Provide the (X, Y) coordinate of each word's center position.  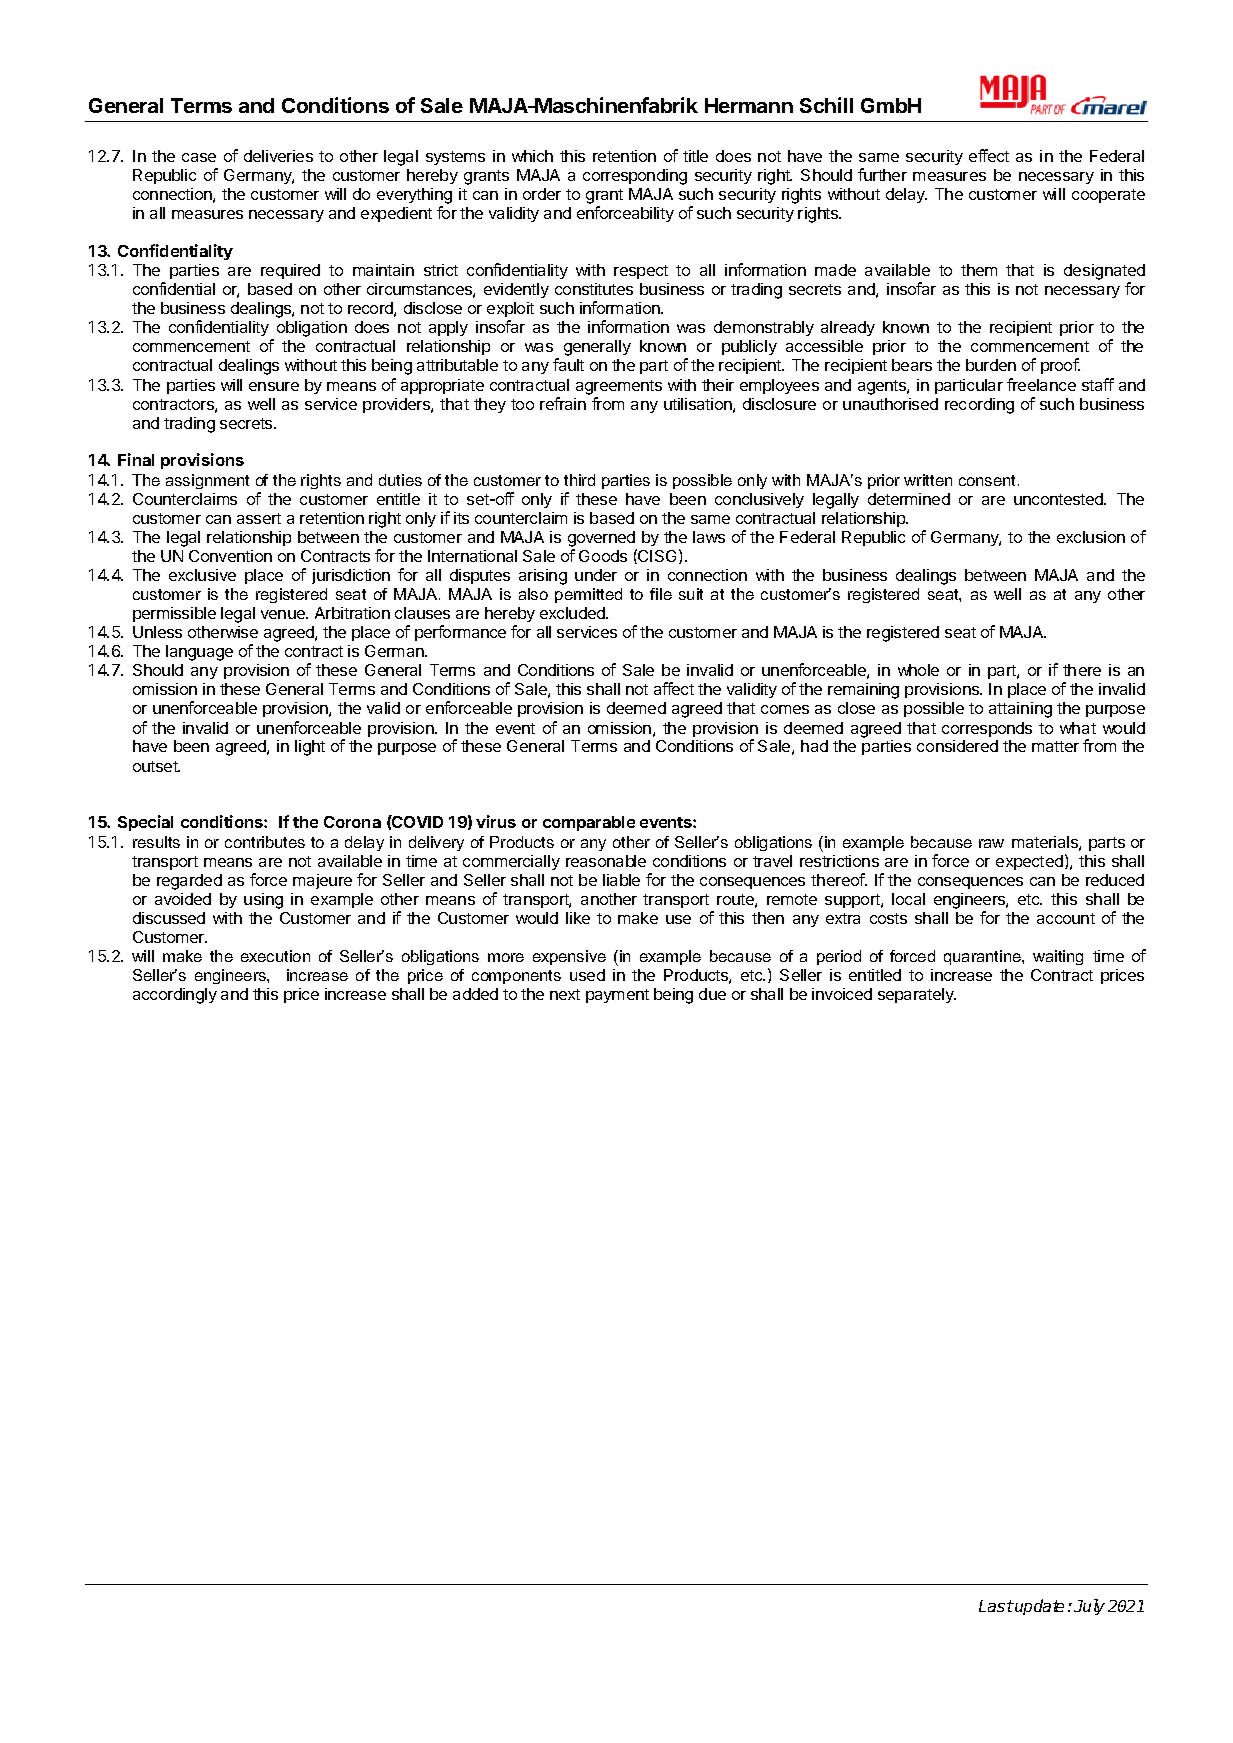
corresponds (987, 729)
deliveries (278, 156)
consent (989, 480)
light (310, 748)
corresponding (635, 177)
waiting (1058, 957)
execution (275, 956)
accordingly (175, 996)
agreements (619, 387)
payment (617, 996)
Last (996, 1606)
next (565, 994)
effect (989, 155)
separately (917, 995)
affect (674, 688)
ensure (274, 386)
